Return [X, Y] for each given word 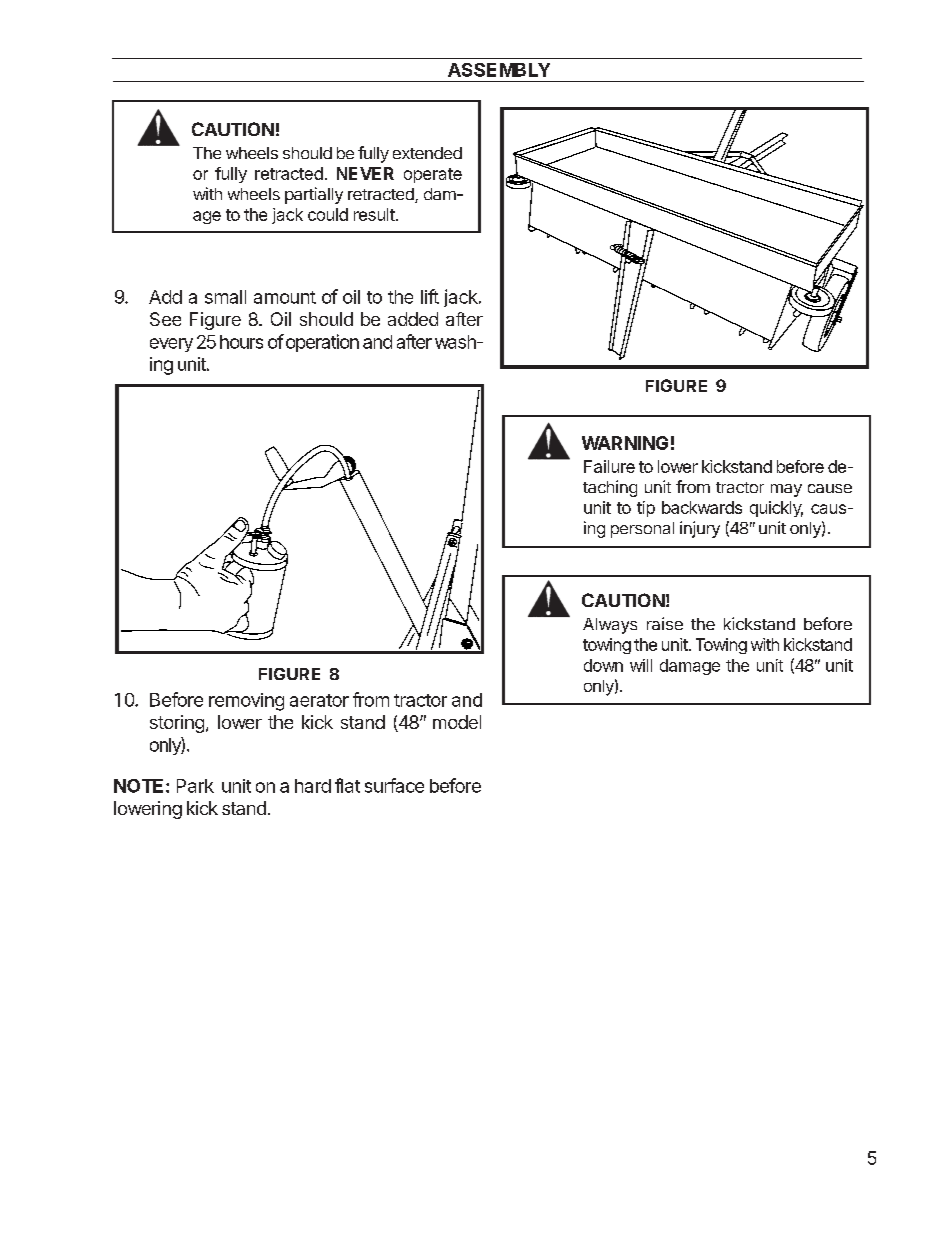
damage [690, 667]
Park [195, 786]
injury [700, 529]
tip [646, 509]
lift [430, 296]
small [225, 297]
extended [427, 153]
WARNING [625, 443]
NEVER [365, 173]
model [457, 722]
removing [246, 702]
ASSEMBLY [499, 70]
